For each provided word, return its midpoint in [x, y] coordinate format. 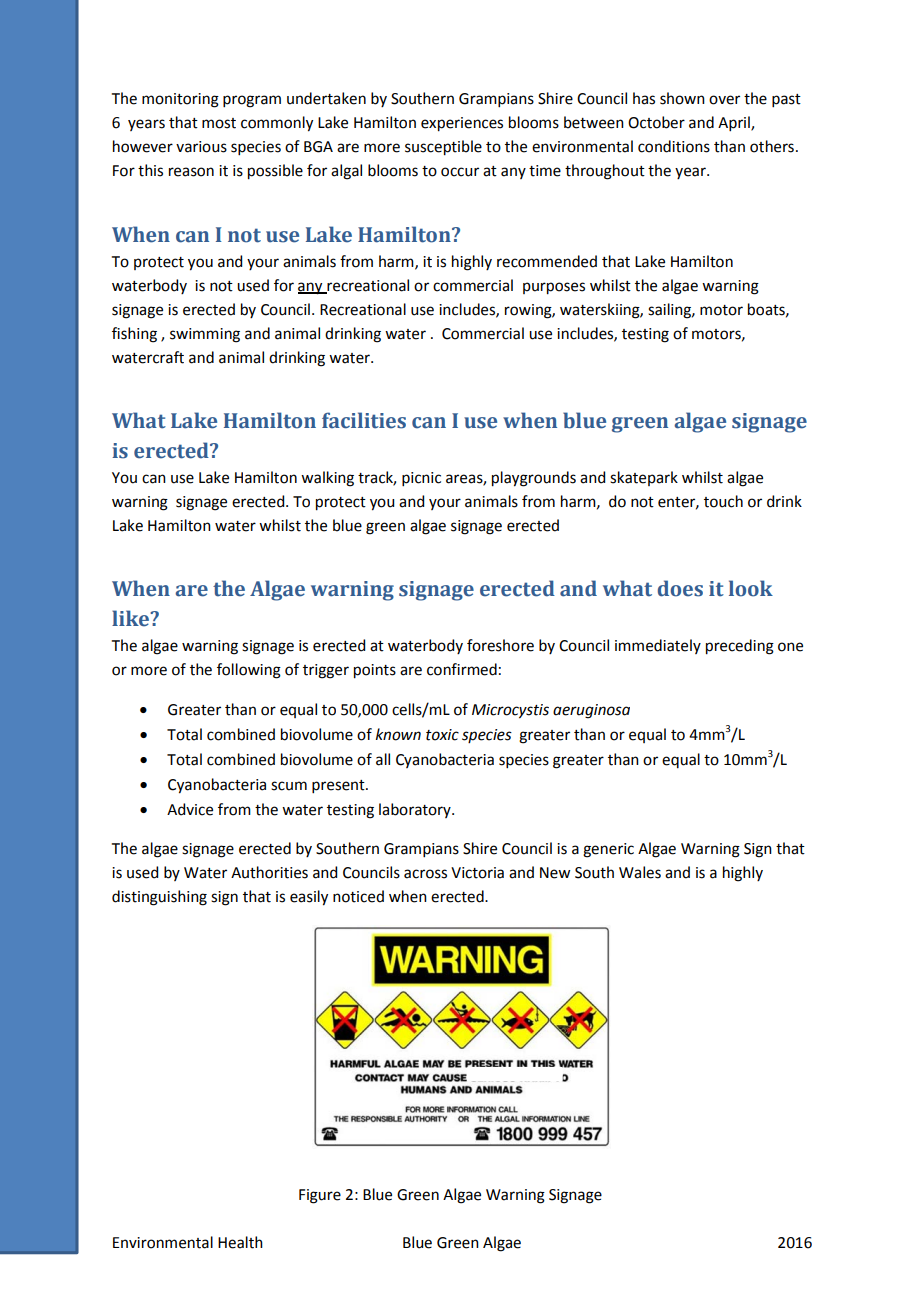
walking [327, 479]
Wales [640, 872]
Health [240, 1242]
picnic [421, 479]
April [735, 123]
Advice [190, 809]
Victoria [477, 873]
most [219, 123]
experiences [462, 124]
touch [723, 501]
